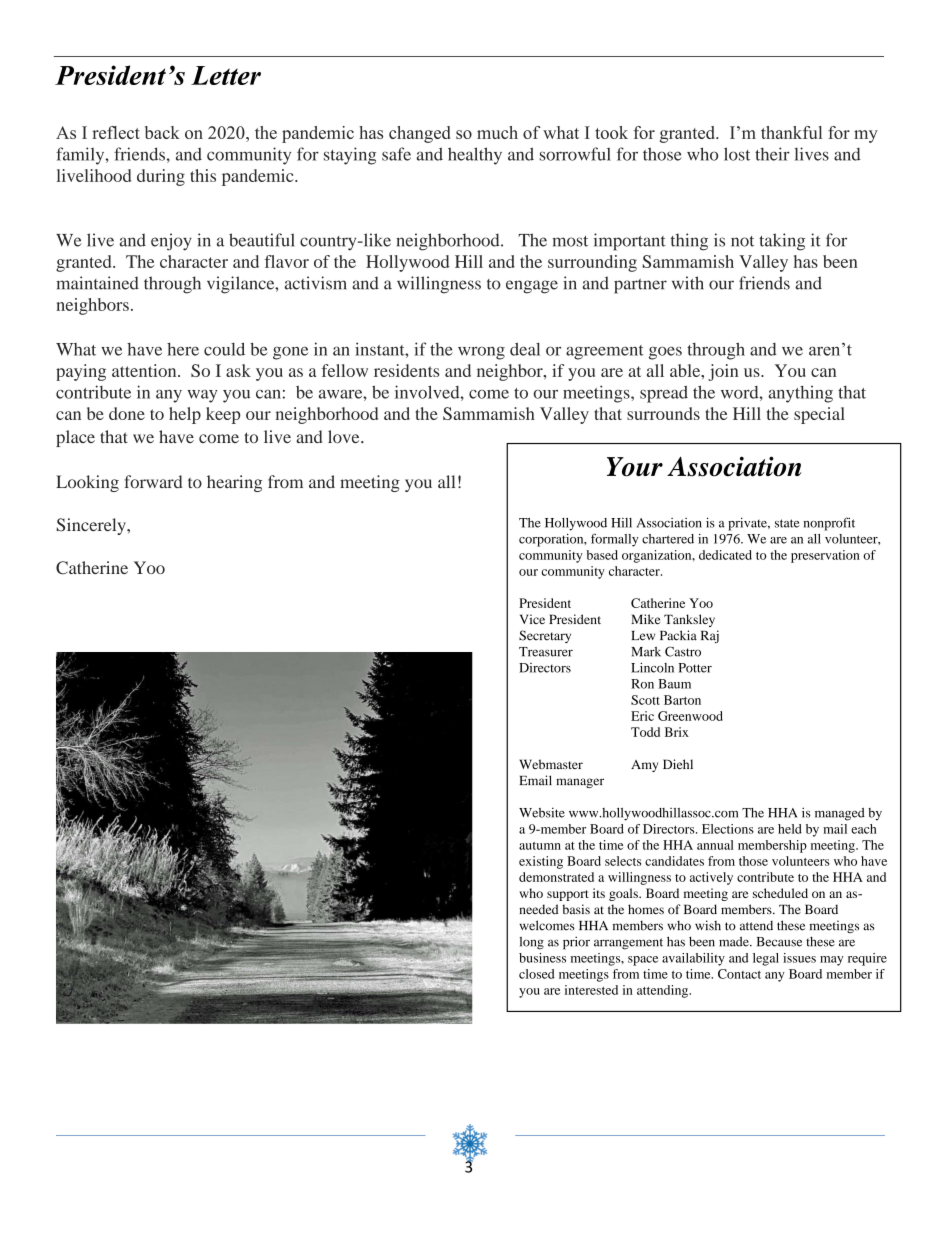  What do you see at coordinates (92, 526) in the image?
I see `Sincerely` at bounding box center [92, 526].
